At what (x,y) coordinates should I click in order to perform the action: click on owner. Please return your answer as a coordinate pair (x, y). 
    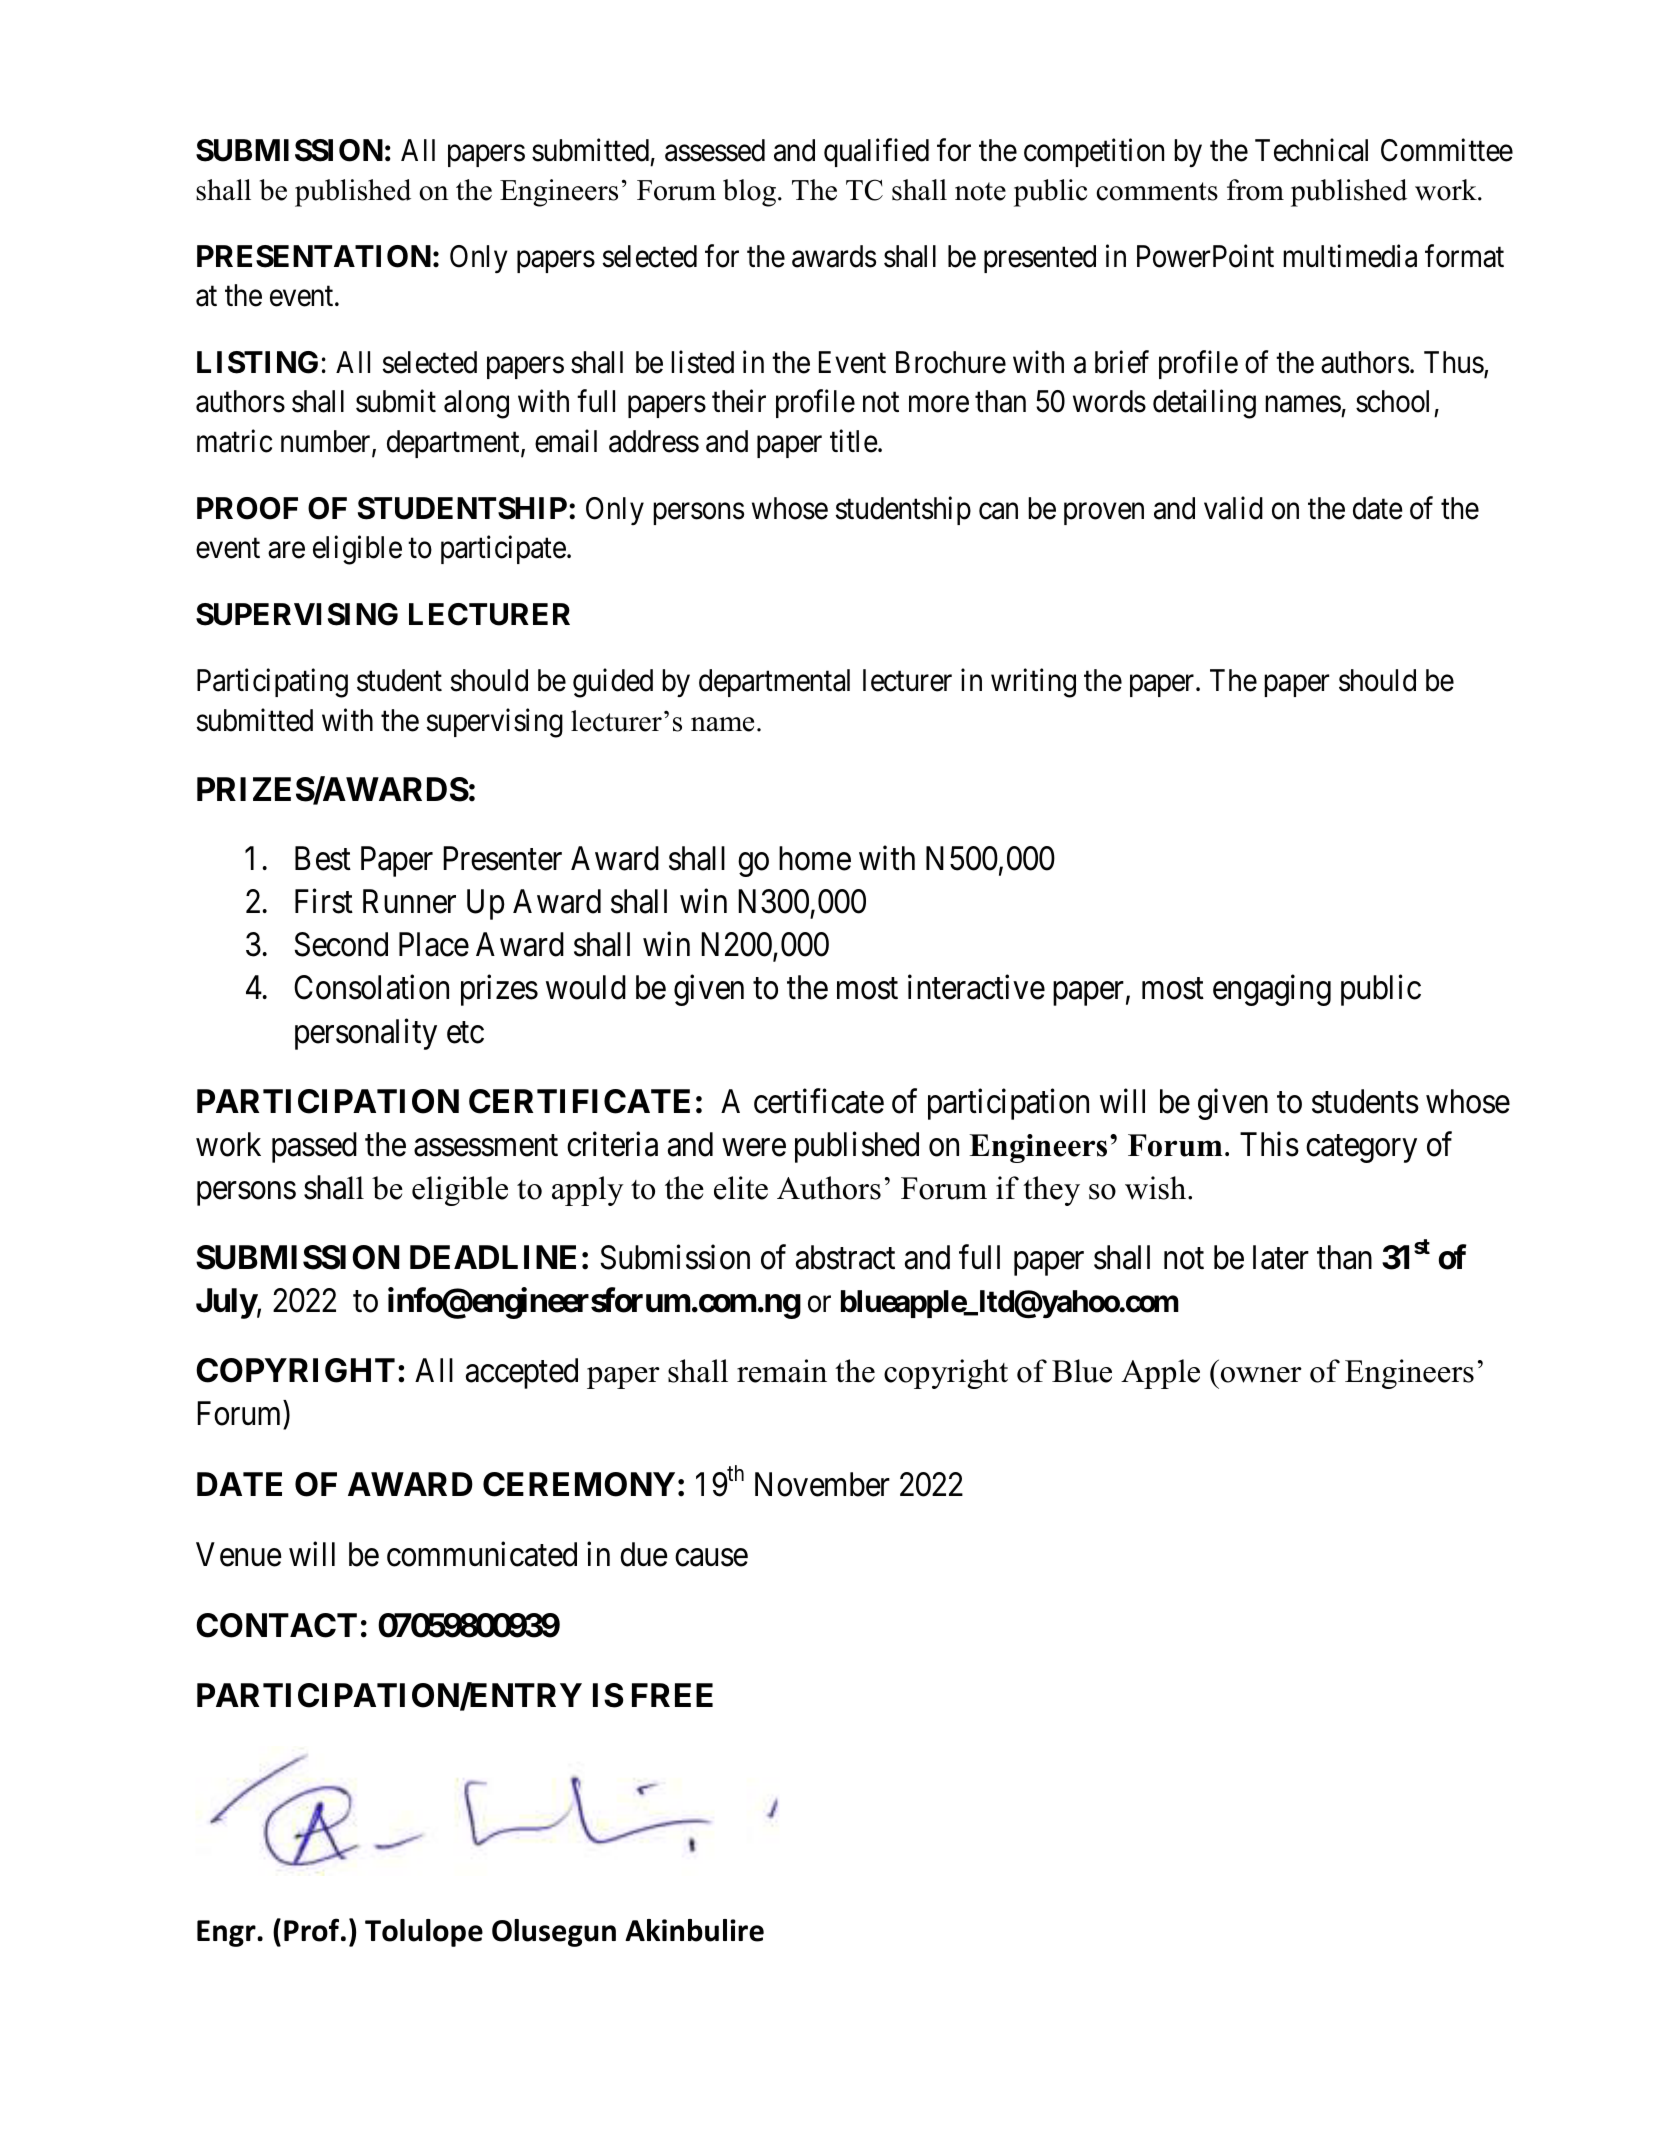
    Looking at the image, I should click on (1261, 1375).
